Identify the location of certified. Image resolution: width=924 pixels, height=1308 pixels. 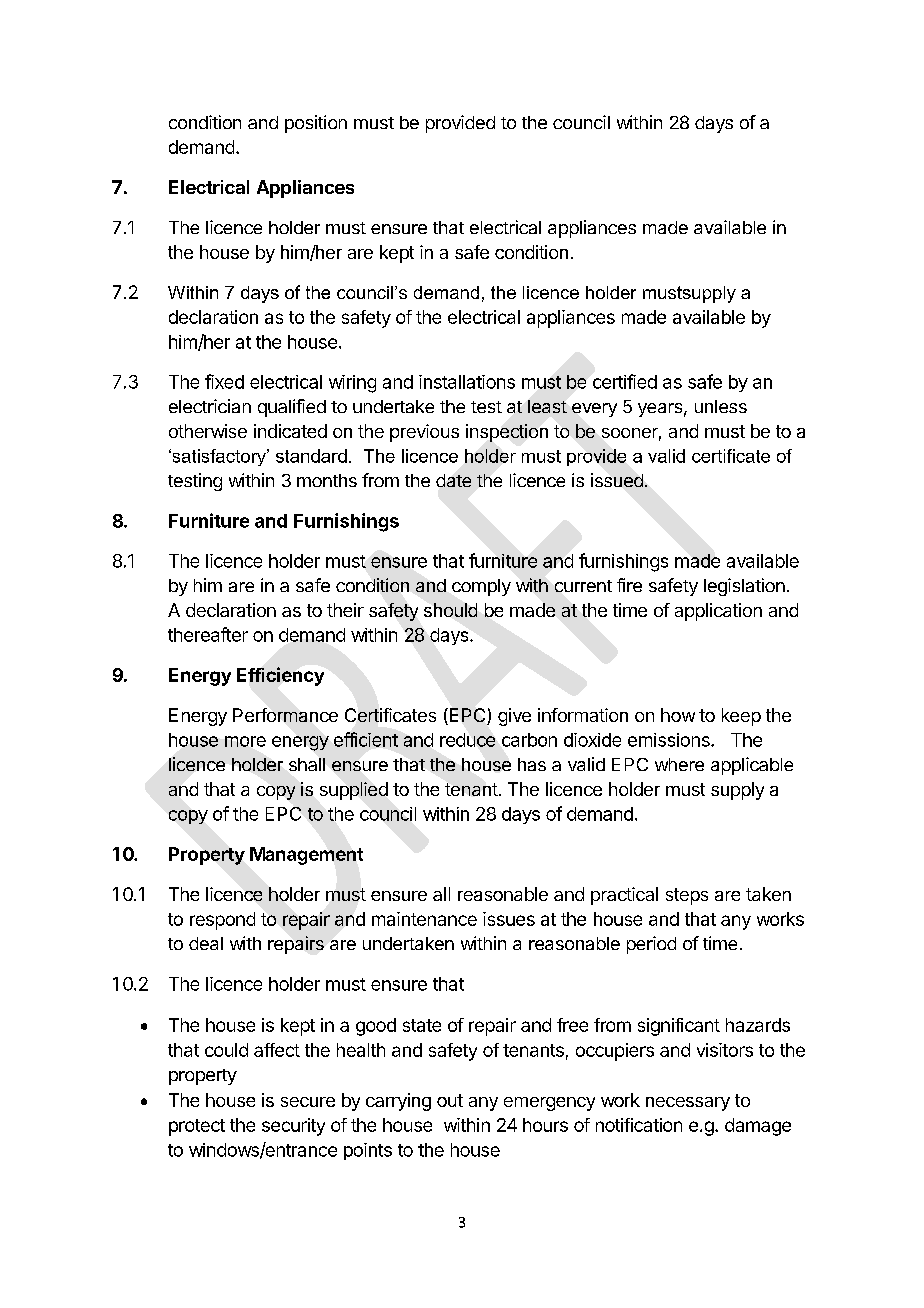
(625, 381).
